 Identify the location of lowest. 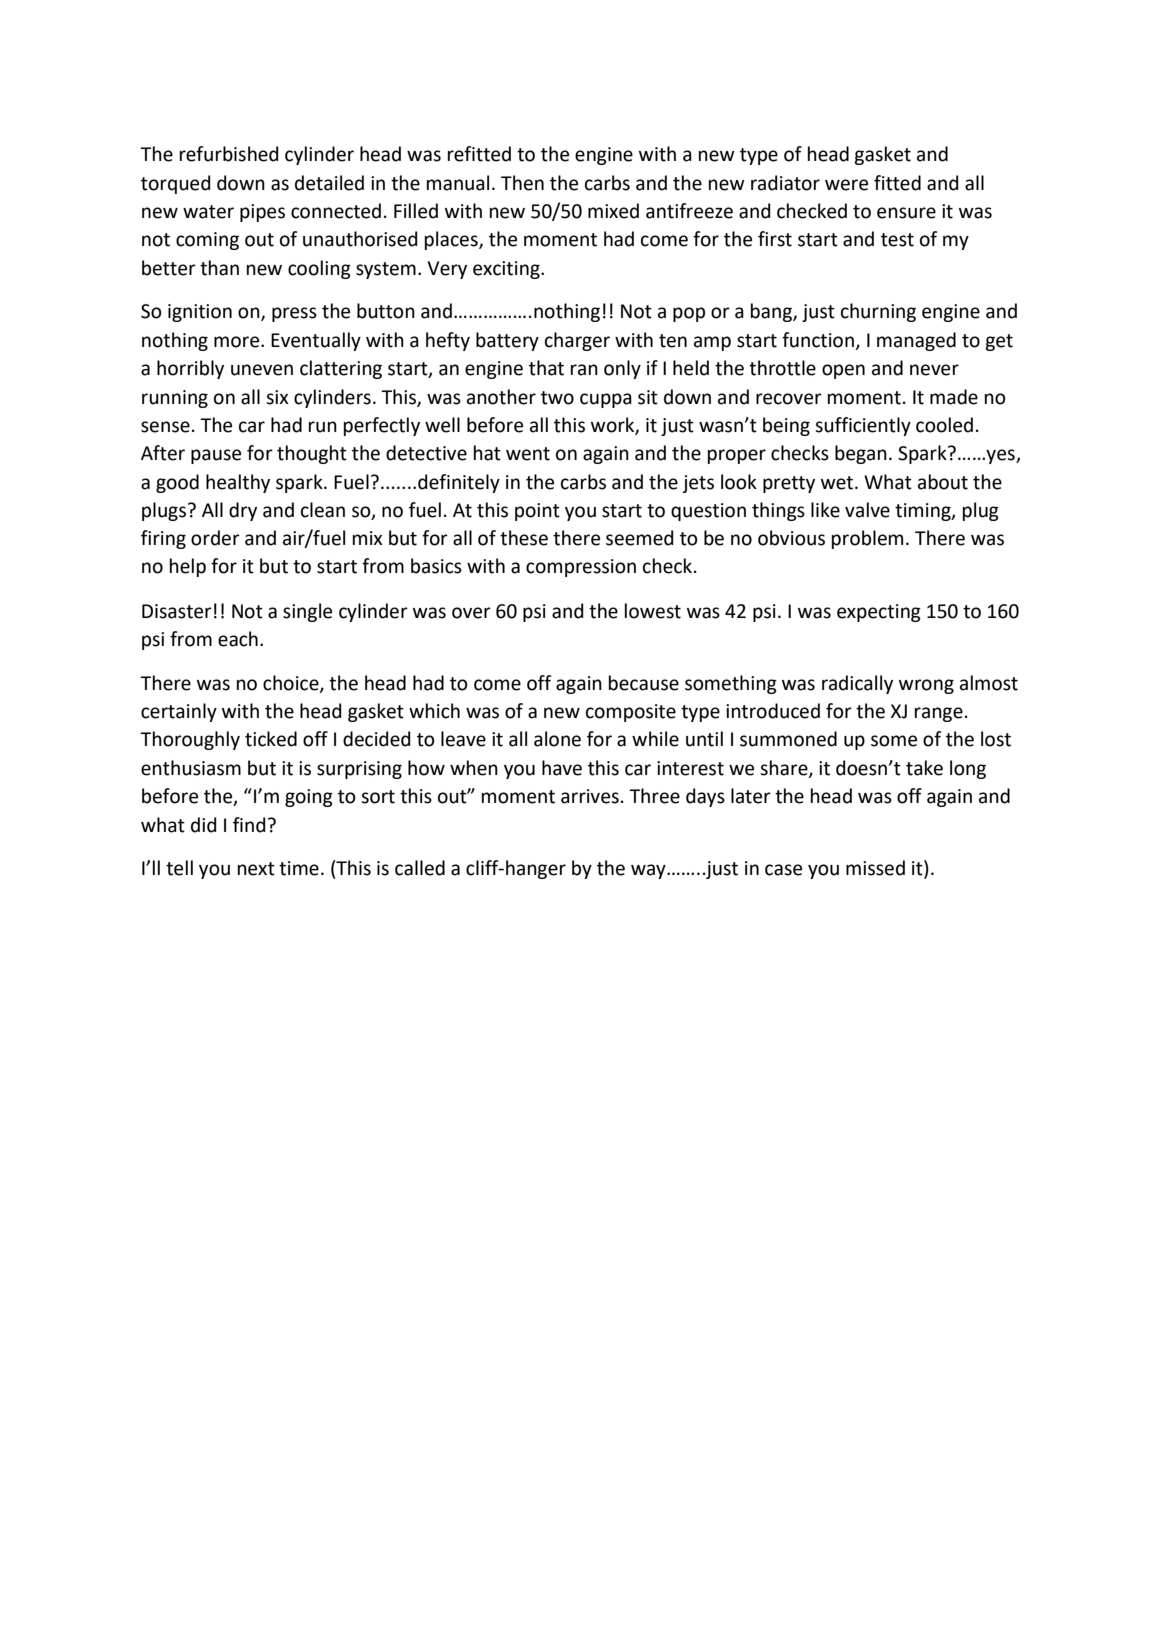
(653, 611).
